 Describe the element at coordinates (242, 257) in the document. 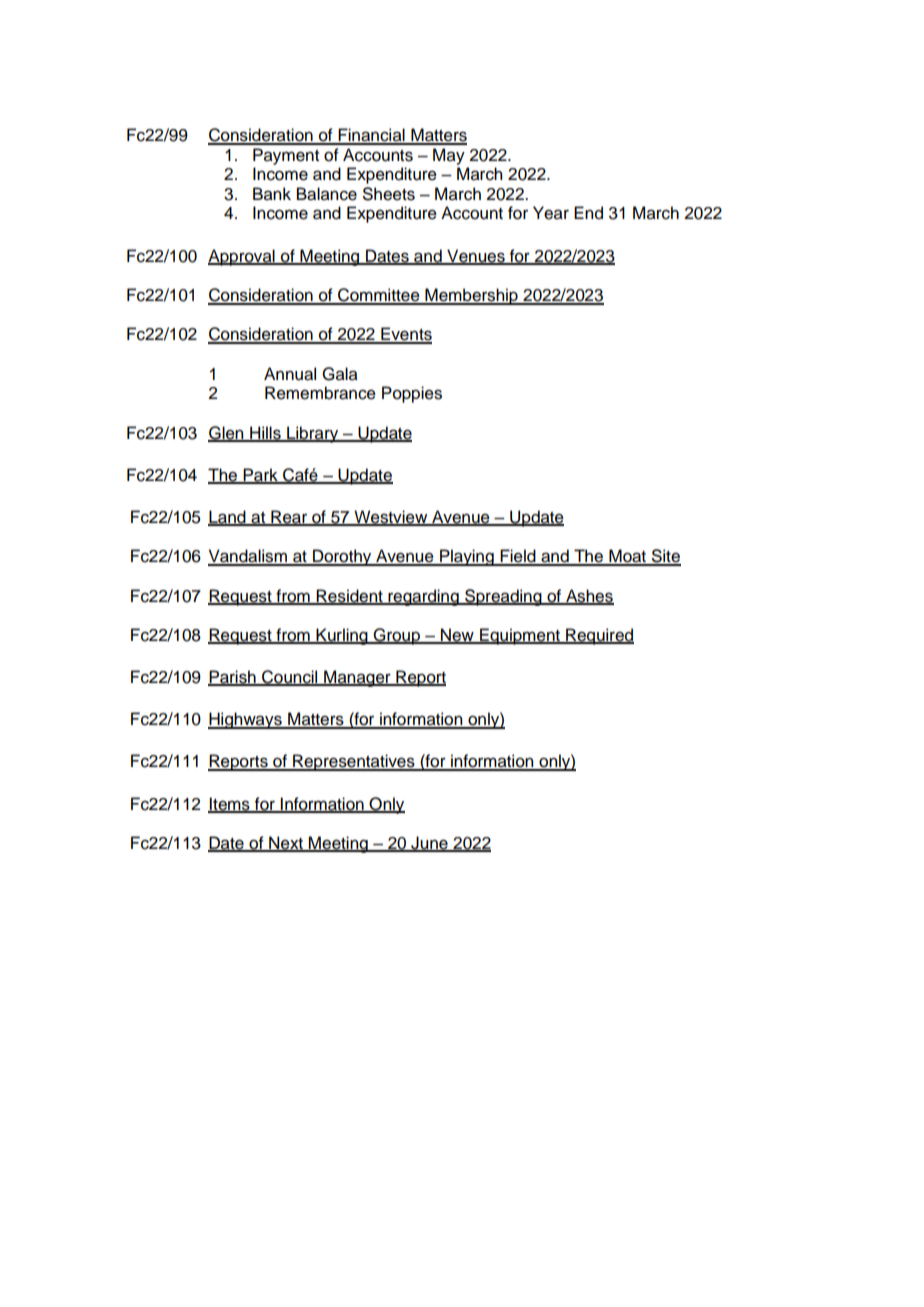

I see `Approval` at that location.
